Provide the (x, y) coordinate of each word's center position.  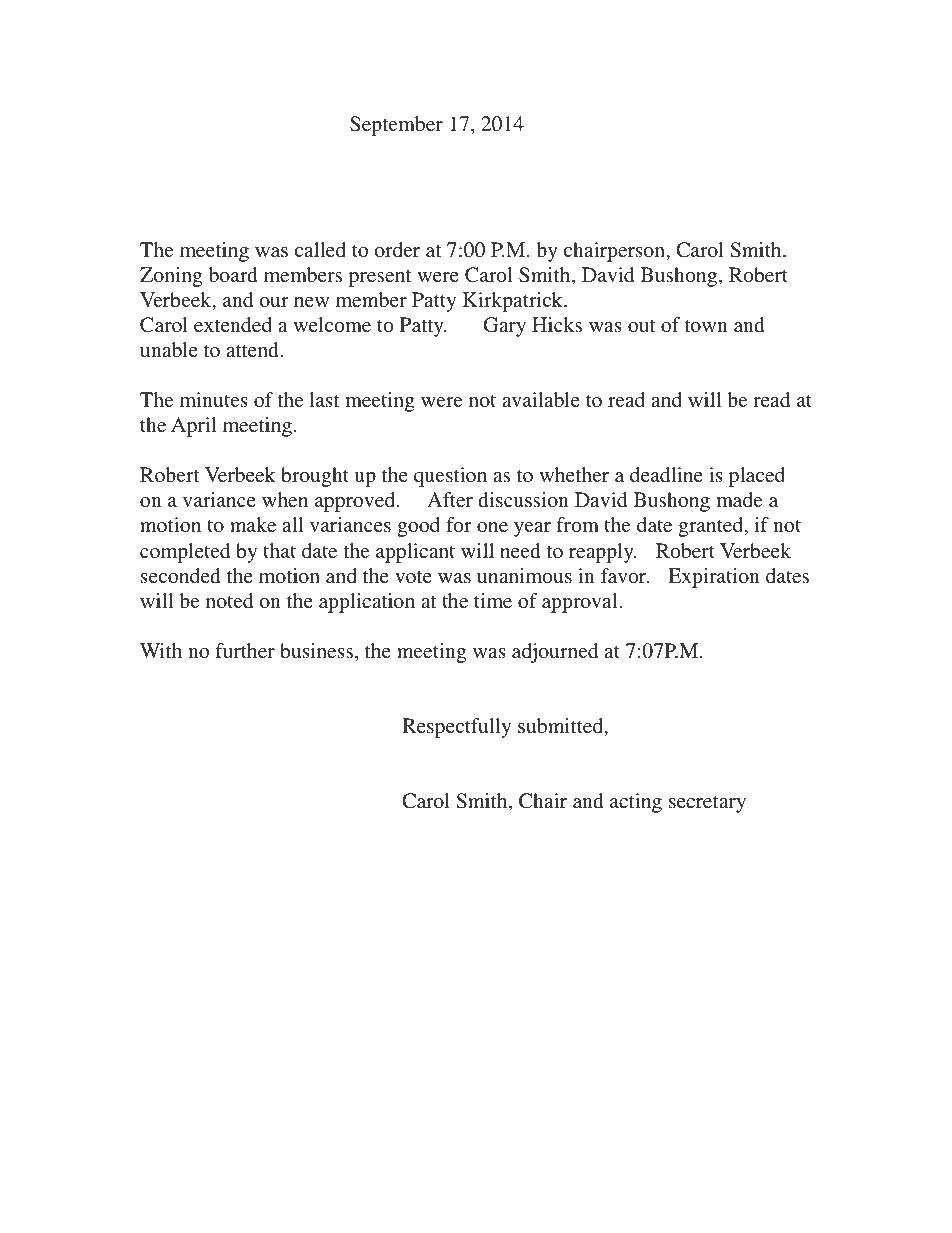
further (245, 650)
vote (413, 576)
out (641, 325)
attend (252, 349)
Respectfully (456, 728)
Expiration (714, 578)
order (397, 249)
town (706, 325)
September (396, 126)
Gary (504, 327)
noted (229, 600)
